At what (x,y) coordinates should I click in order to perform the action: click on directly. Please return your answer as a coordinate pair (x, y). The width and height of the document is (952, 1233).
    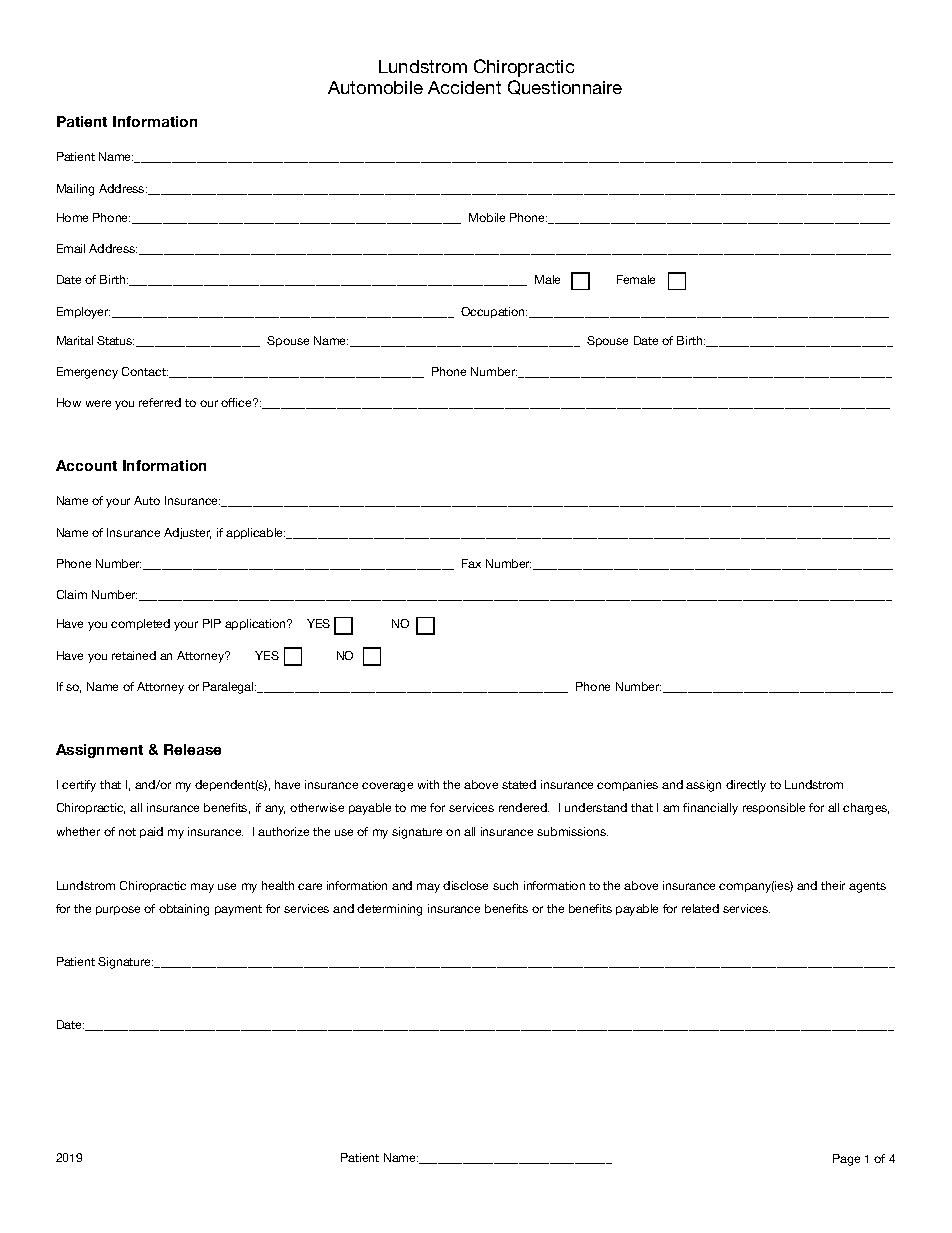
    Looking at the image, I should click on (746, 786).
